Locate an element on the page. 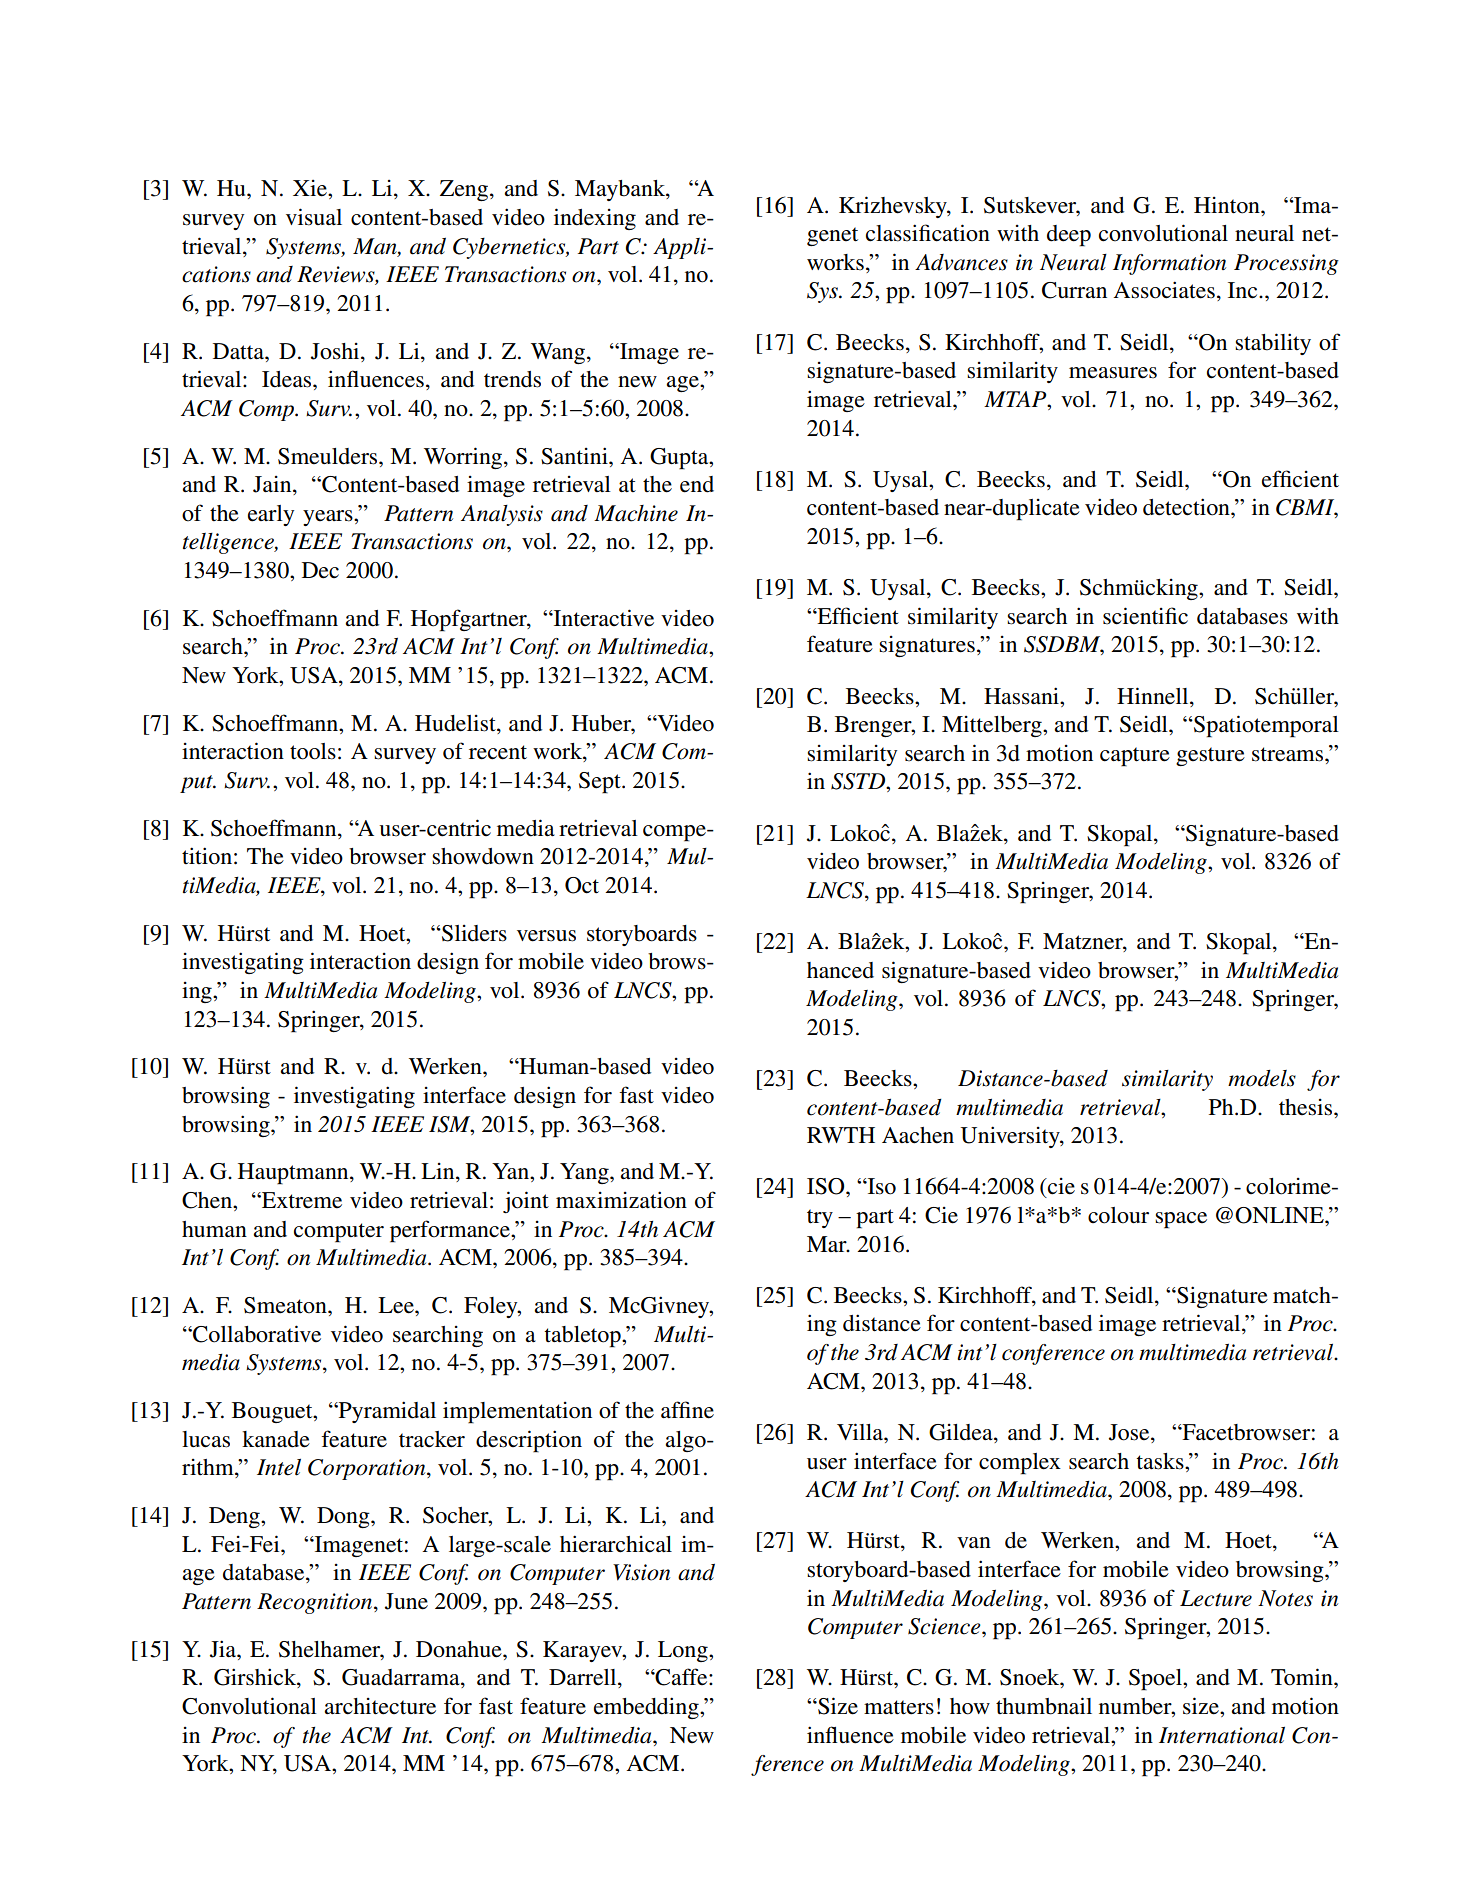 This document has height=1897, width=1466. Long is located at coordinates (684, 1651).
